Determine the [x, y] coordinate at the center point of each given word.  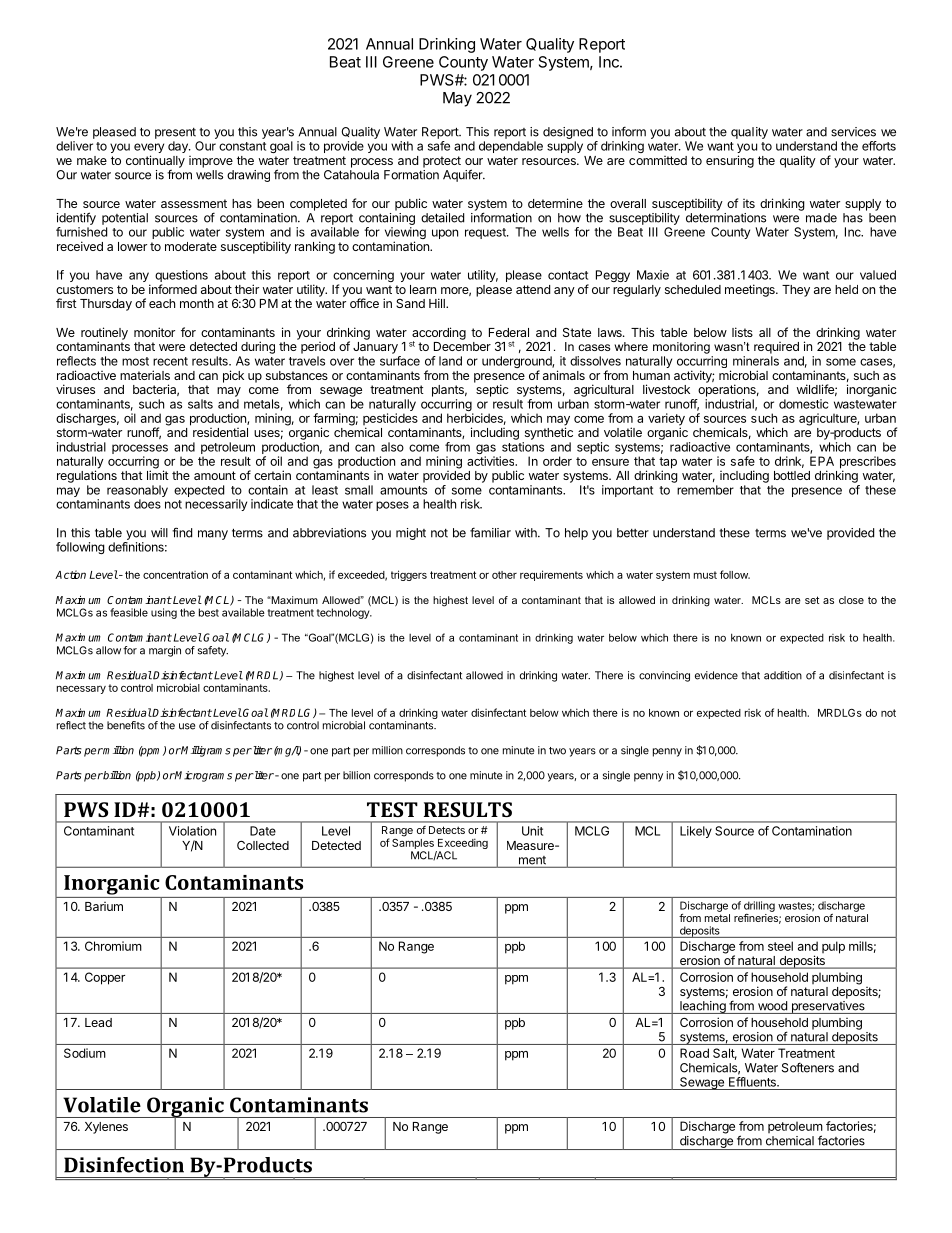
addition [783, 675]
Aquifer [464, 175]
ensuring [730, 161]
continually [155, 162]
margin [165, 651]
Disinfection [124, 1165]
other [504, 575]
